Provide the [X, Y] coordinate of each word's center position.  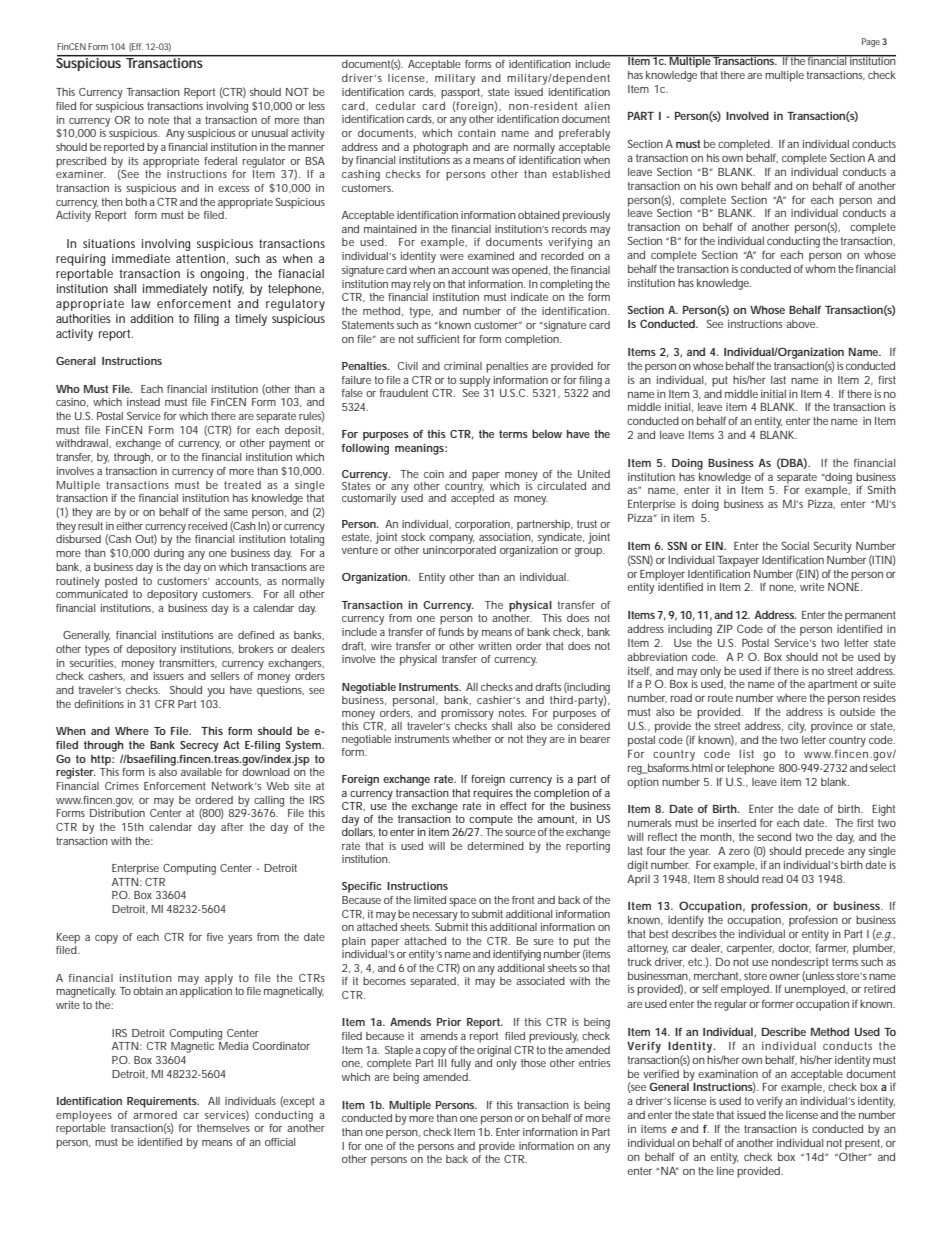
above [802, 324]
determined [495, 846]
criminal [463, 366]
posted [121, 582]
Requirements [163, 1102]
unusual [270, 133]
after [232, 827]
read [772, 879]
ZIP [725, 629]
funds [451, 632]
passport [462, 93]
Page [871, 42]
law [141, 303]
